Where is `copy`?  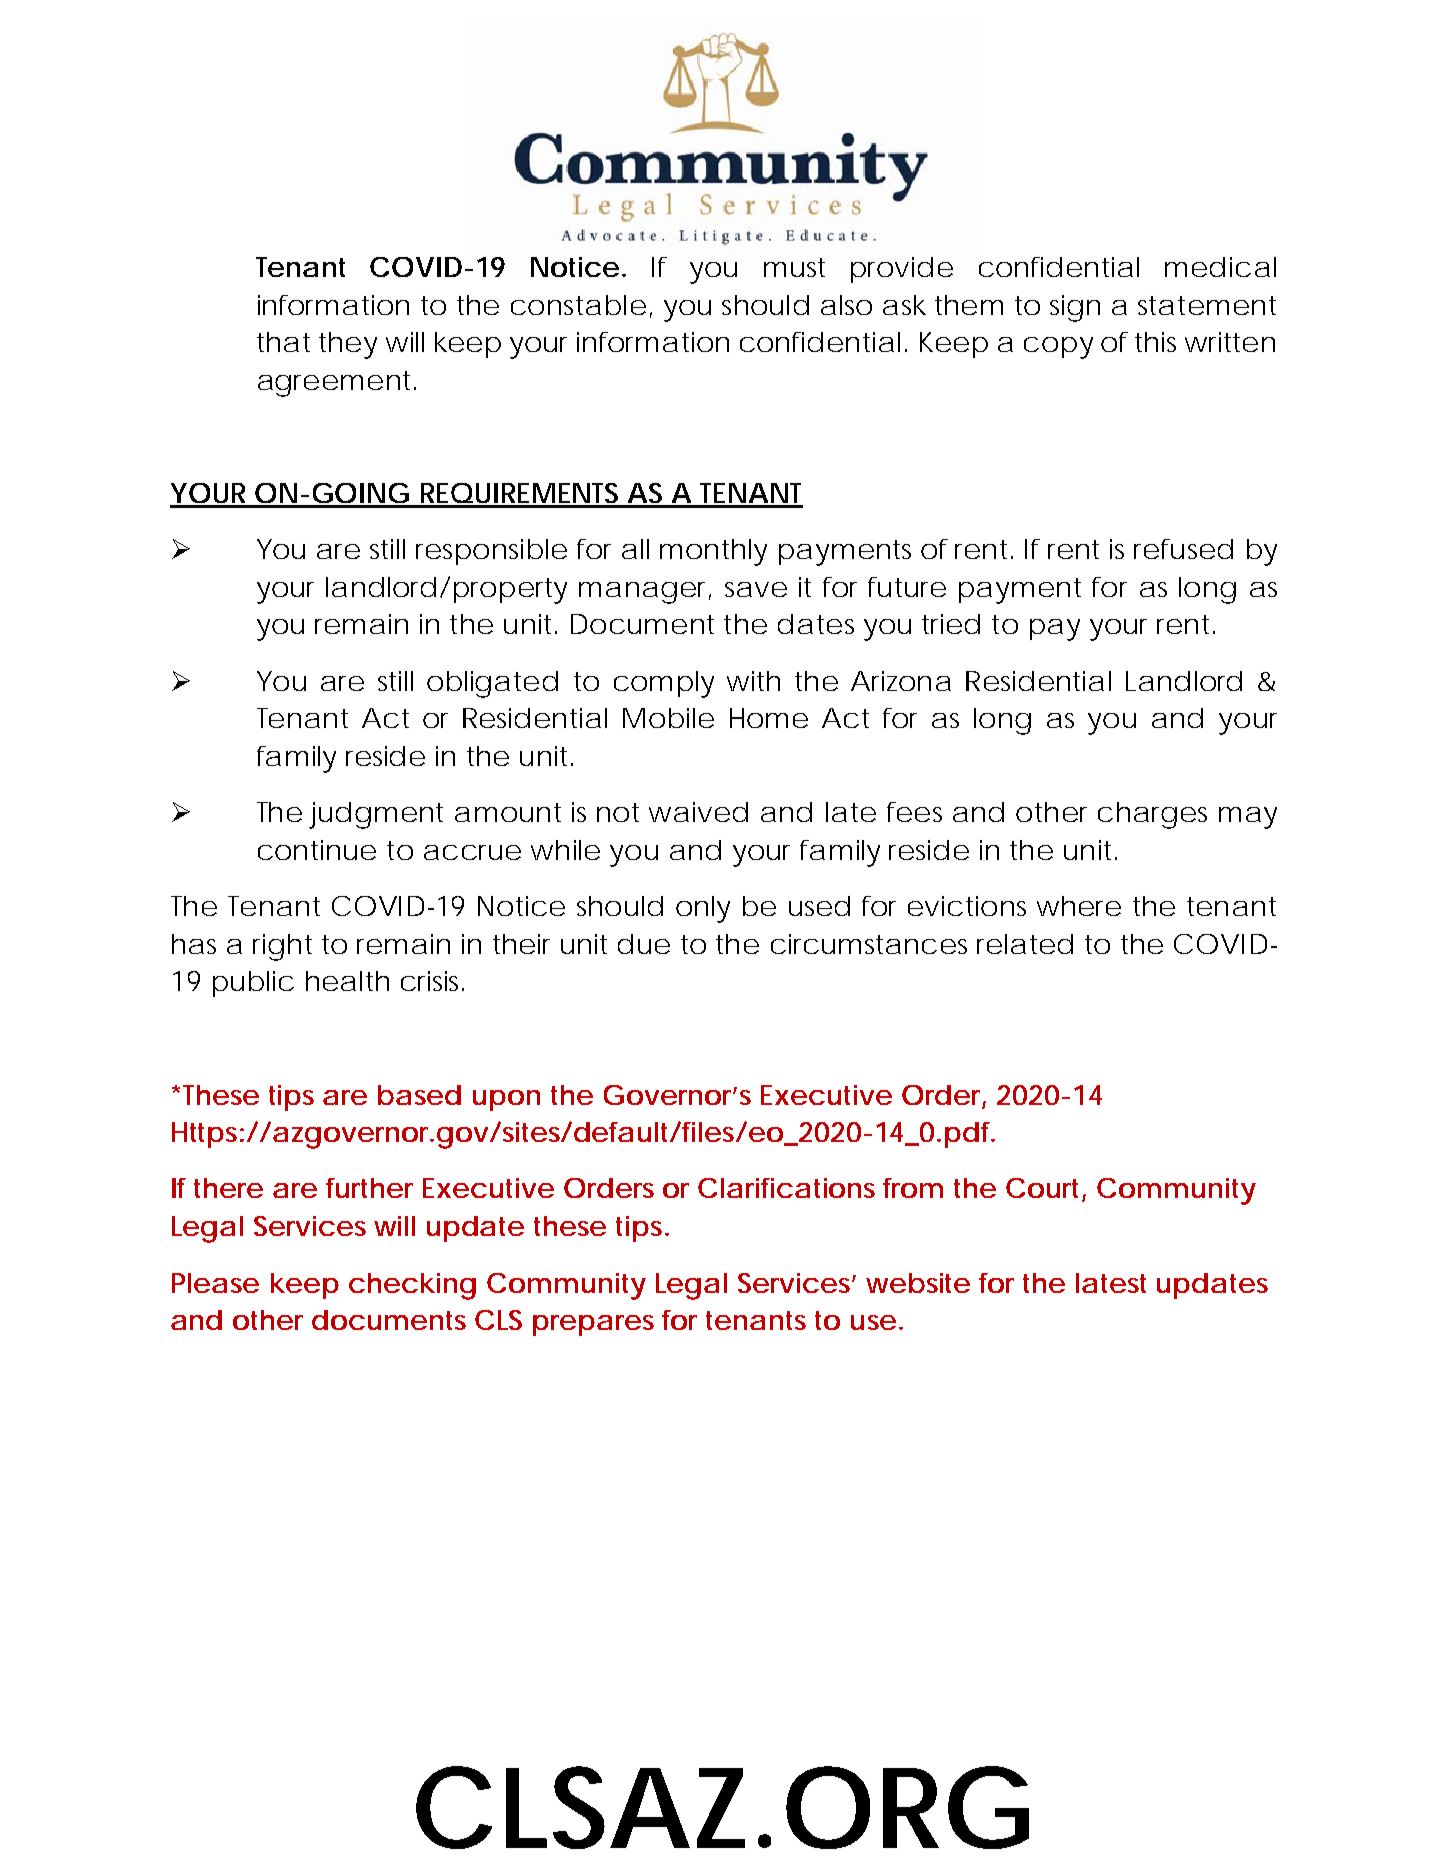
copy is located at coordinates (1058, 348).
